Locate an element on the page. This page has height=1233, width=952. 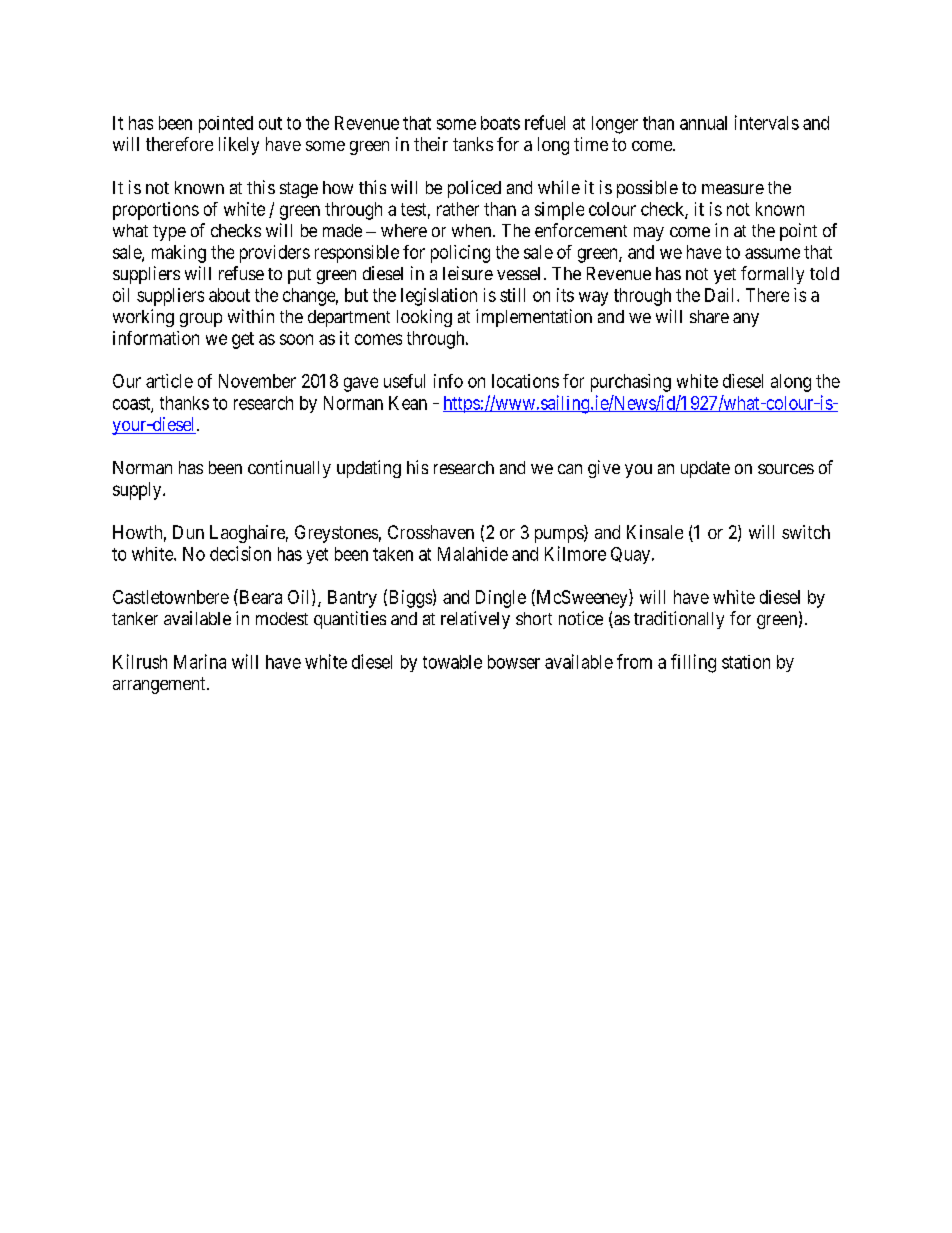
tanks is located at coordinates (473, 144).
